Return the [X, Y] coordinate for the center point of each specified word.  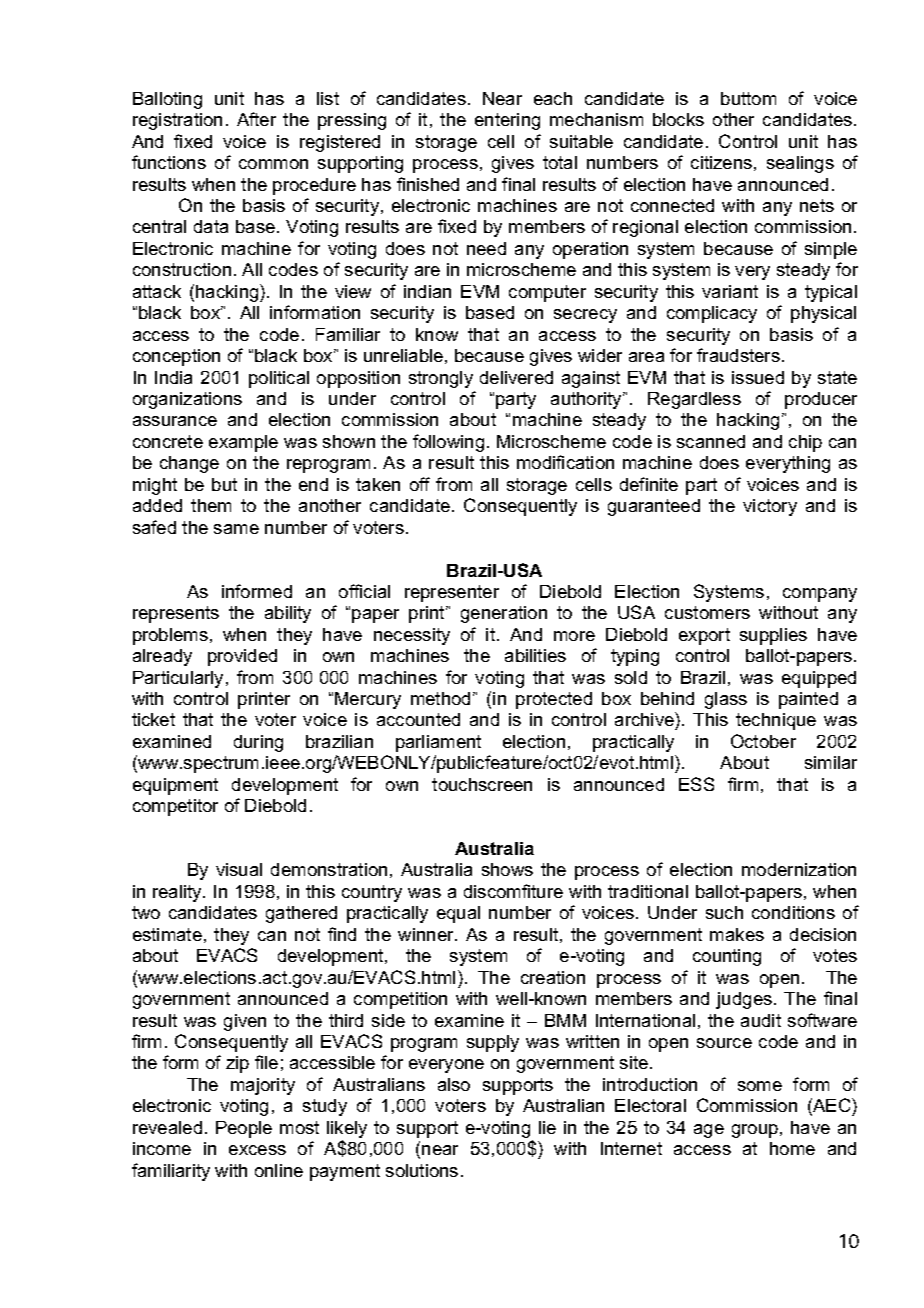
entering [507, 121]
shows [507, 869]
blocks [678, 119]
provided [242, 657]
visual [239, 869]
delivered [516, 377]
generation [504, 614]
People [244, 1129]
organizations [187, 400]
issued [758, 377]
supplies [773, 636]
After [256, 119]
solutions [422, 1170]
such [724, 912]
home [792, 1148]
